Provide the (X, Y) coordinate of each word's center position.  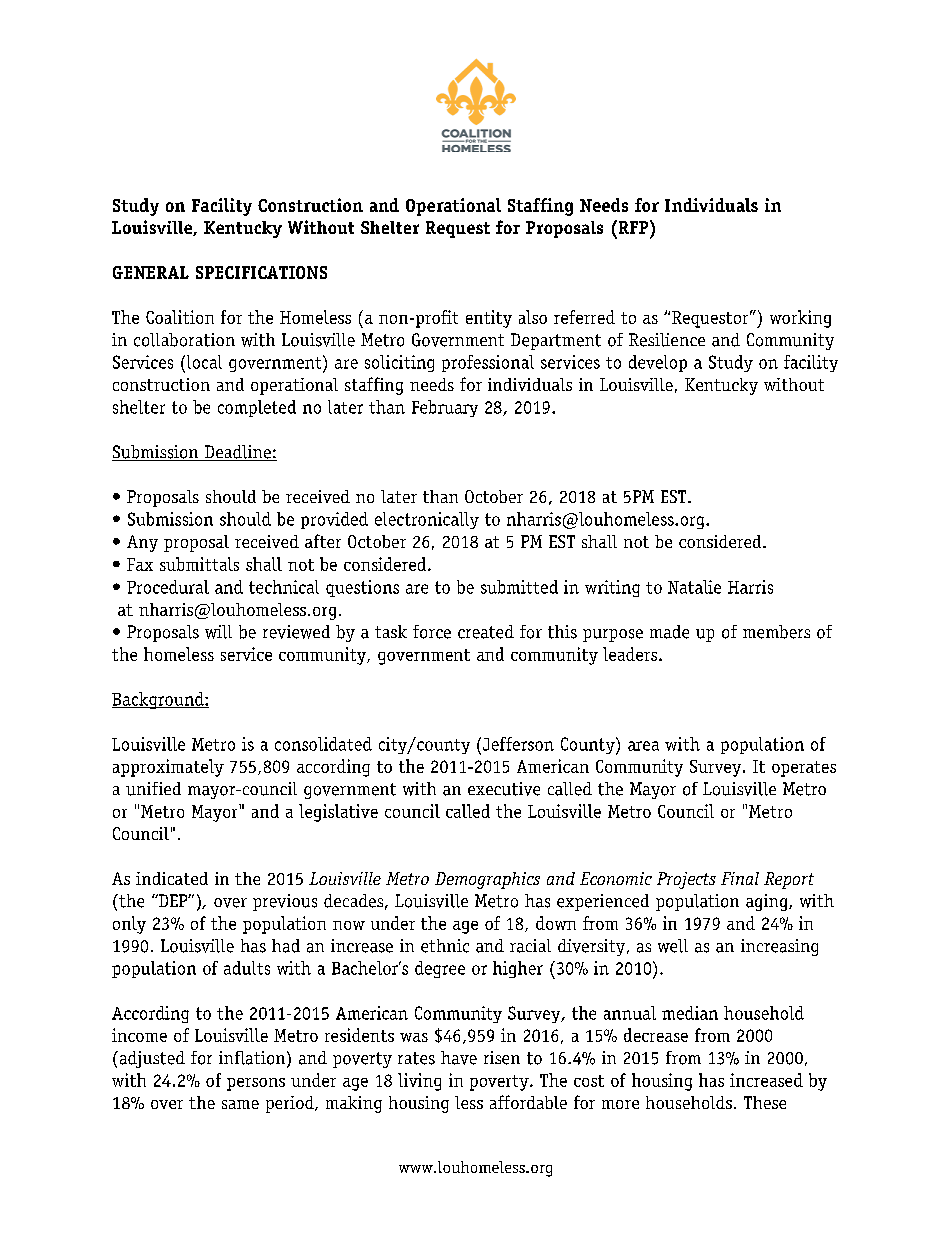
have (459, 1058)
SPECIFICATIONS (261, 272)
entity (489, 319)
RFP (633, 227)
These (765, 1102)
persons (256, 1084)
